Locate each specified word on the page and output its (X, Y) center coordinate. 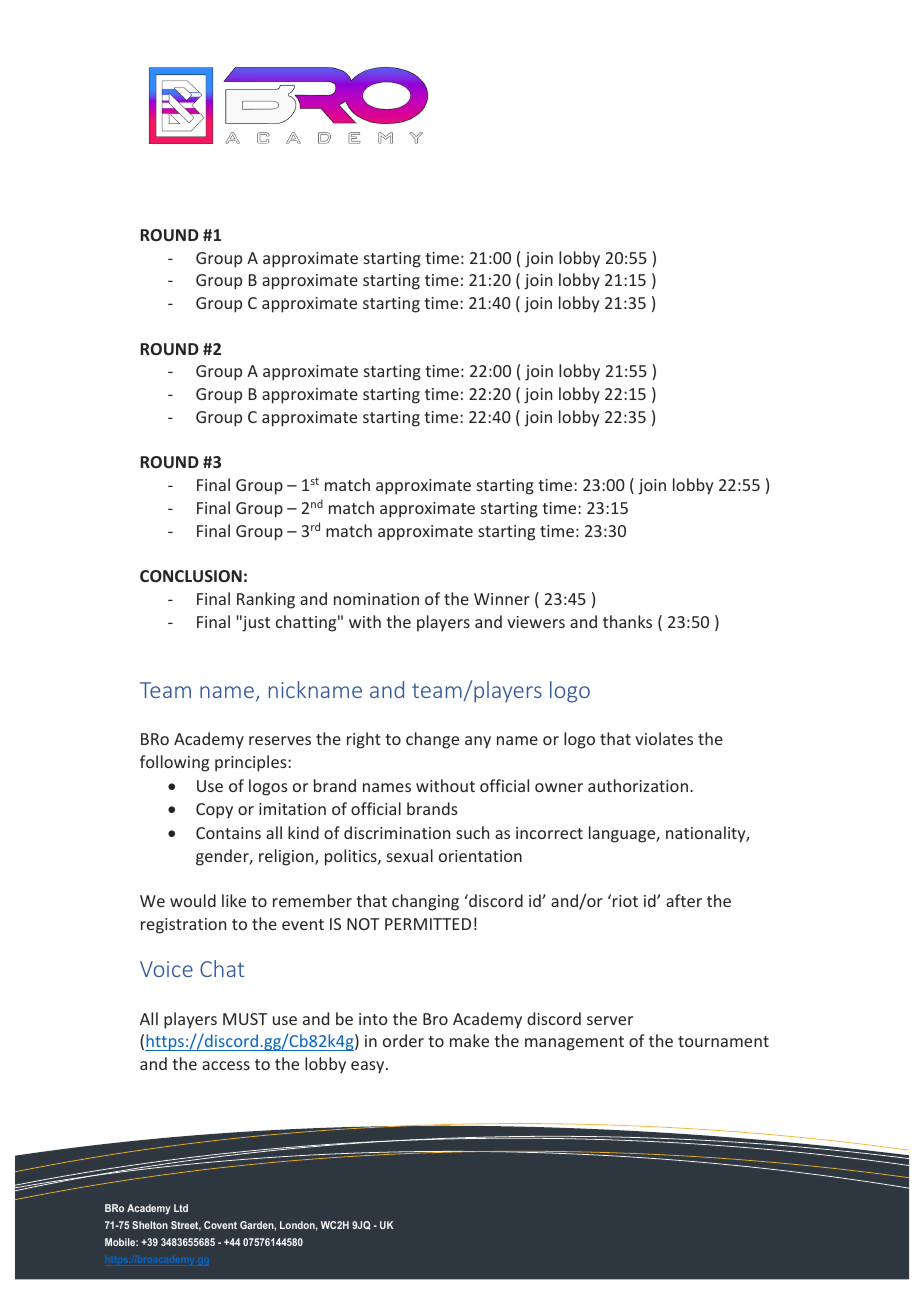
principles (252, 763)
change (432, 740)
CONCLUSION (191, 576)
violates (664, 738)
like (234, 900)
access (226, 1065)
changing (425, 902)
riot (625, 901)
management (574, 1043)
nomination (376, 599)
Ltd (181, 1208)
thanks (627, 621)
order (403, 1040)
